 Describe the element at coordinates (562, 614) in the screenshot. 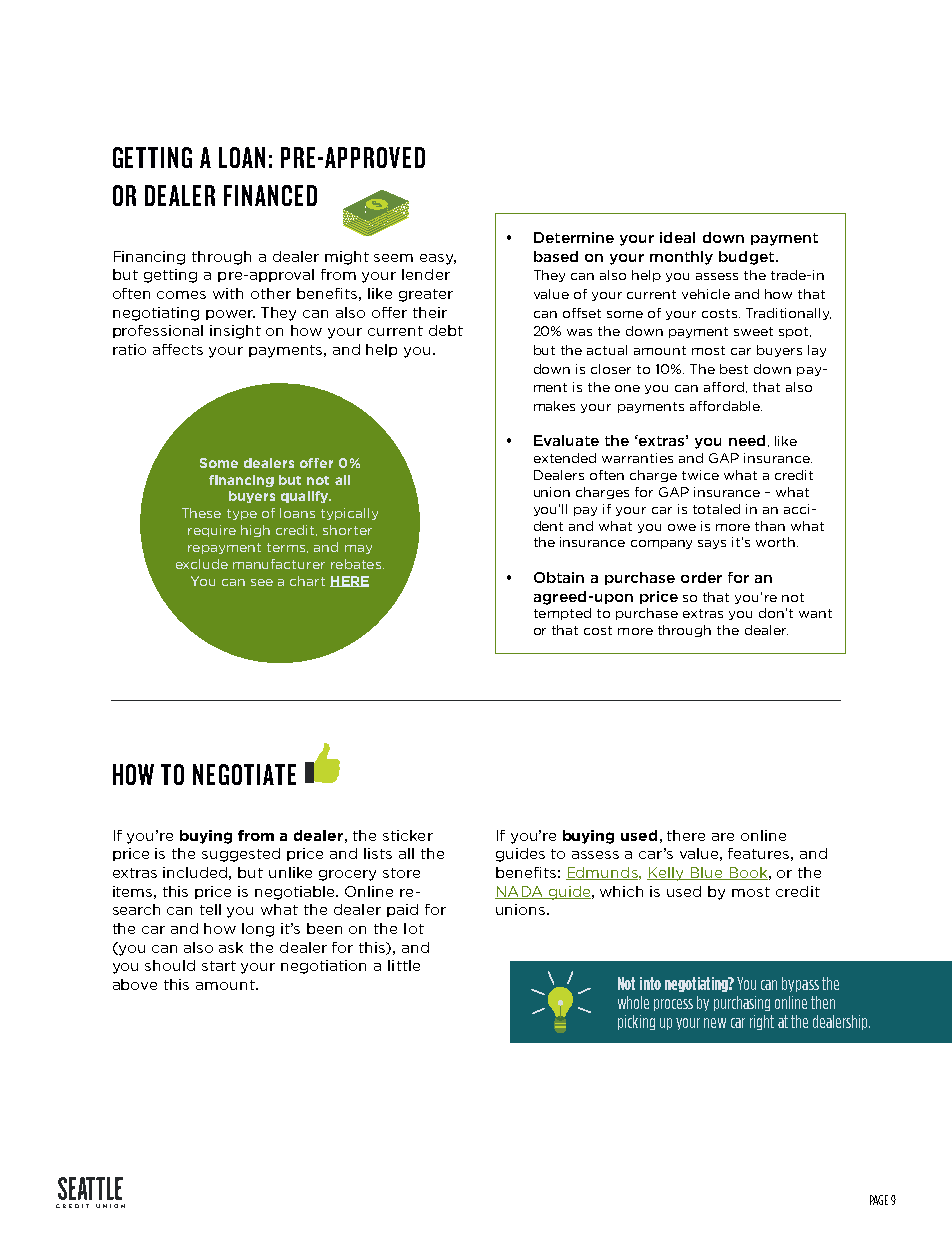

I see `tempted` at that location.
